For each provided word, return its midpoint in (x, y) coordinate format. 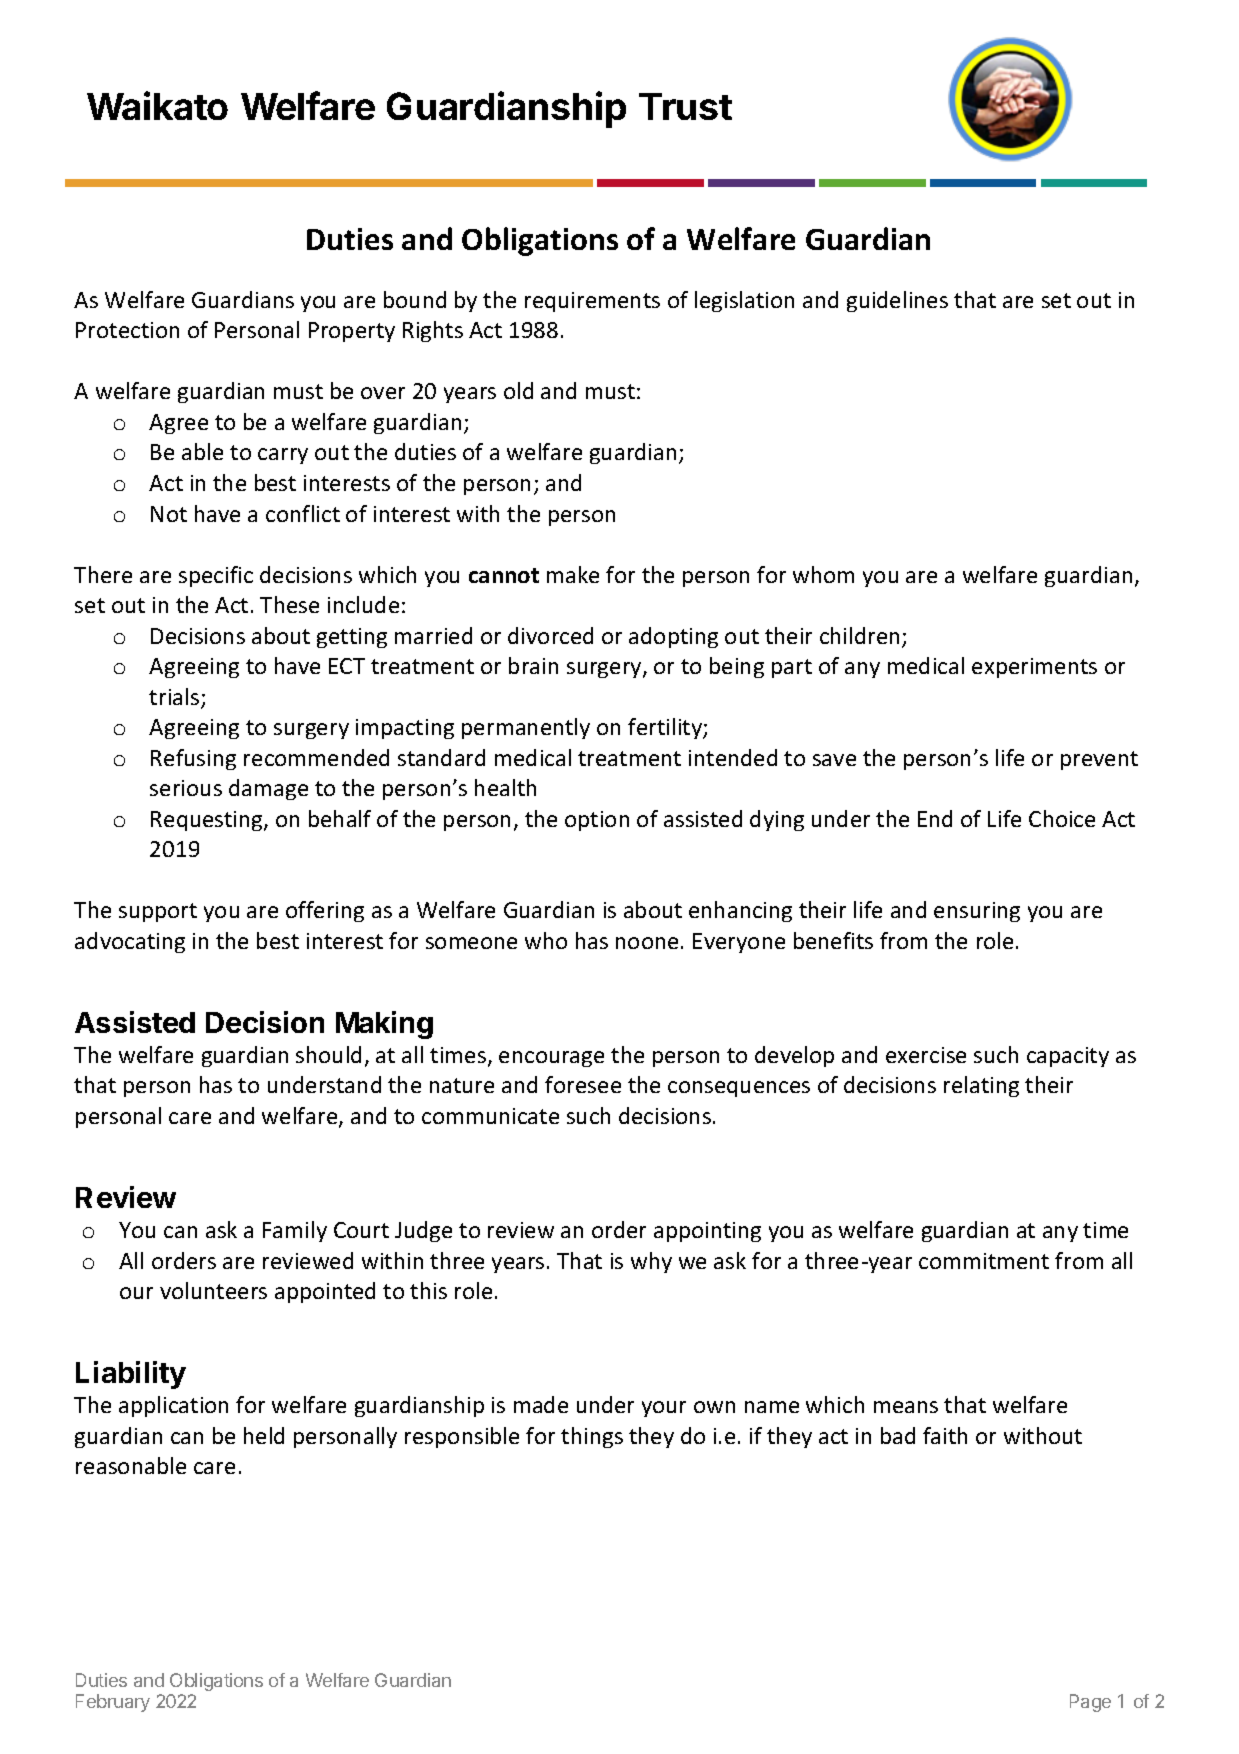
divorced (550, 635)
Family (295, 1231)
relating (981, 1086)
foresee (583, 1084)
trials (175, 698)
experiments (1034, 668)
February (113, 1703)
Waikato (157, 105)
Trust (685, 106)
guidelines (897, 301)
